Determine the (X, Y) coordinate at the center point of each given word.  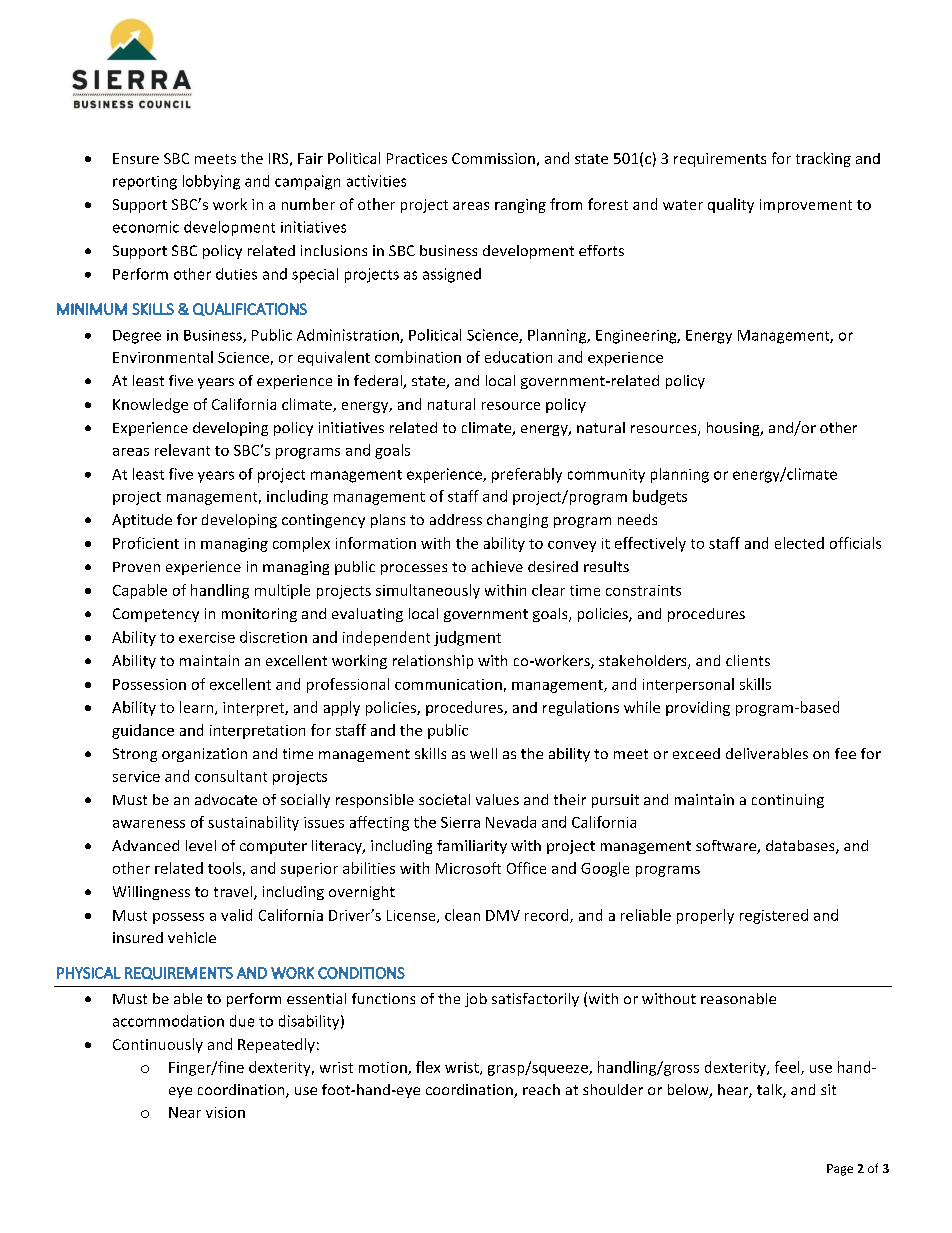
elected (799, 543)
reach (541, 1089)
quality (731, 205)
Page (840, 1170)
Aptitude (142, 521)
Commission (493, 158)
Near (185, 1112)
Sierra (460, 822)
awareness (149, 824)
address (456, 519)
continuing (788, 801)
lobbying (211, 182)
